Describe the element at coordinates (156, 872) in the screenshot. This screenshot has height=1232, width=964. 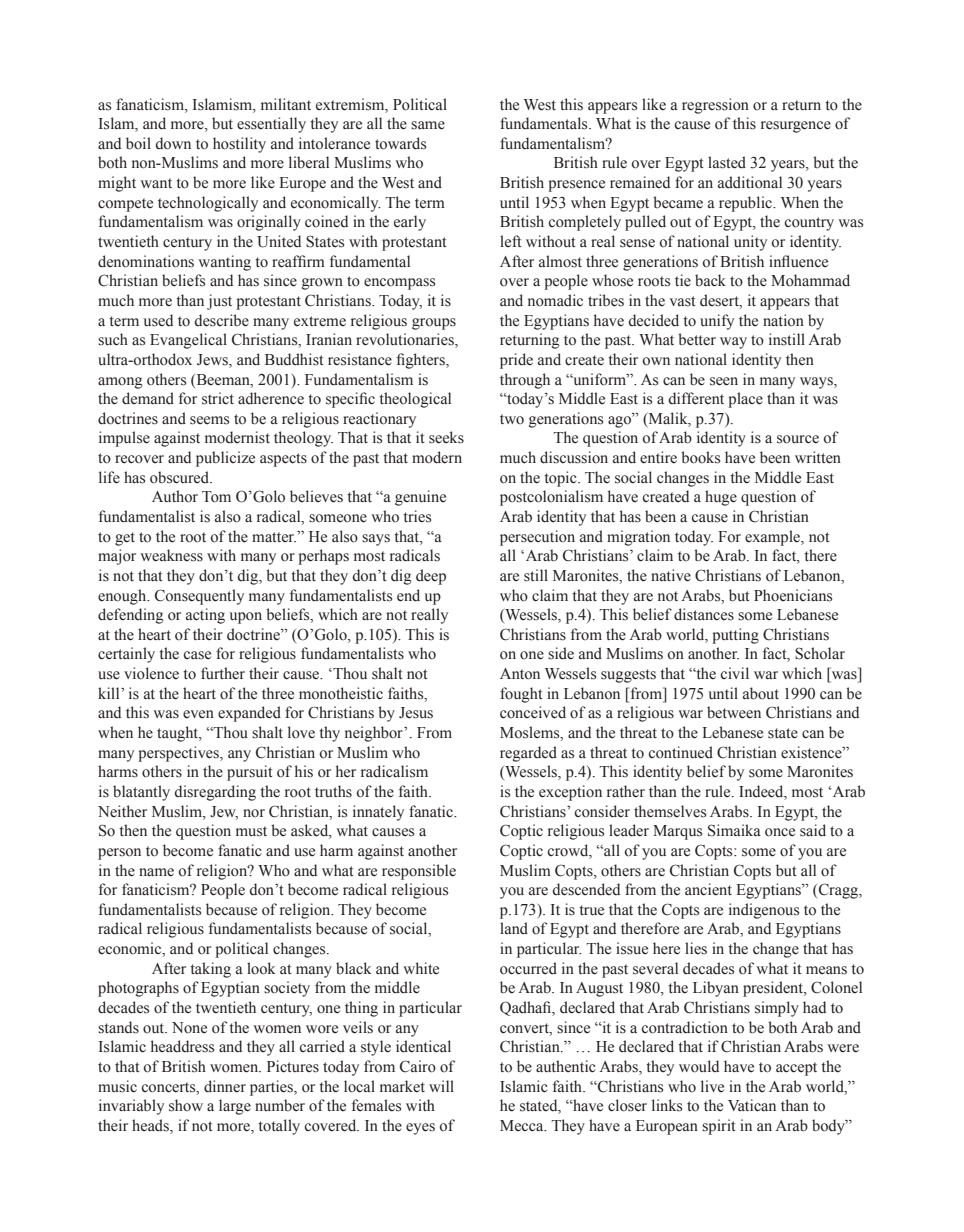
I see `name` at that location.
